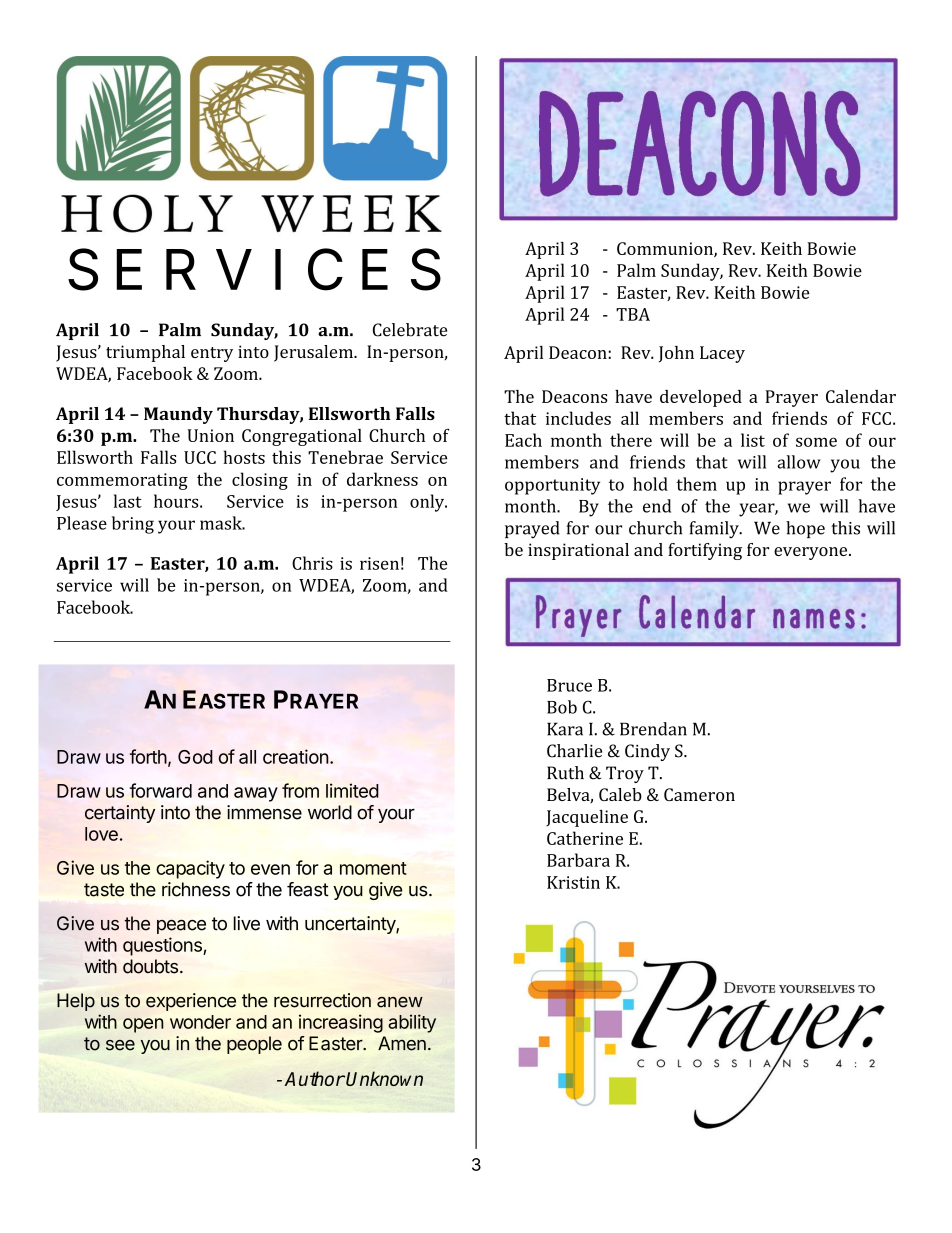 Image resolution: width=952 pixels, height=1233 pixels. Describe the element at coordinates (133, 525) in the image. I see `bring` at that location.
